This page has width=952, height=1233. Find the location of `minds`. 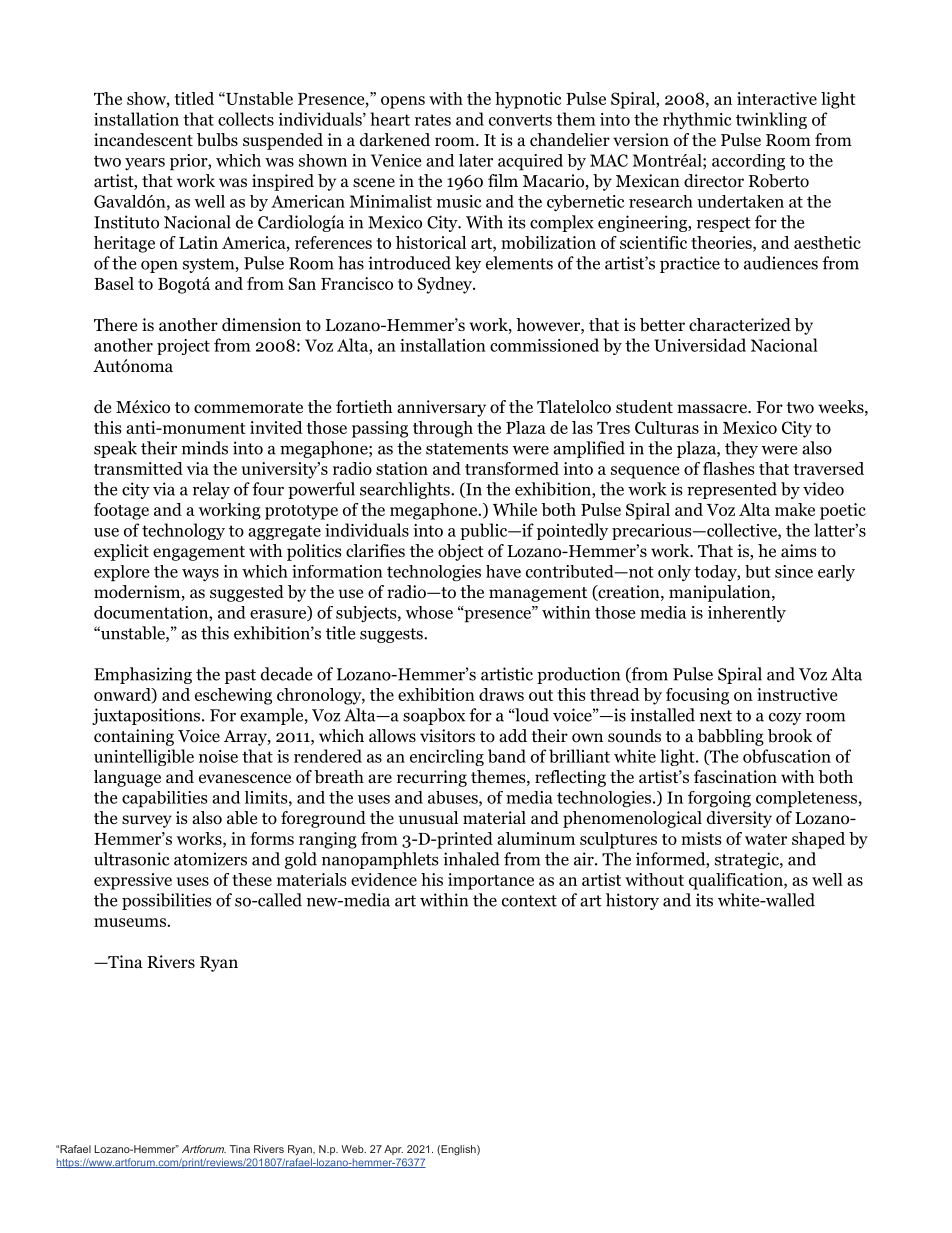

minds is located at coordinates (205, 448).
